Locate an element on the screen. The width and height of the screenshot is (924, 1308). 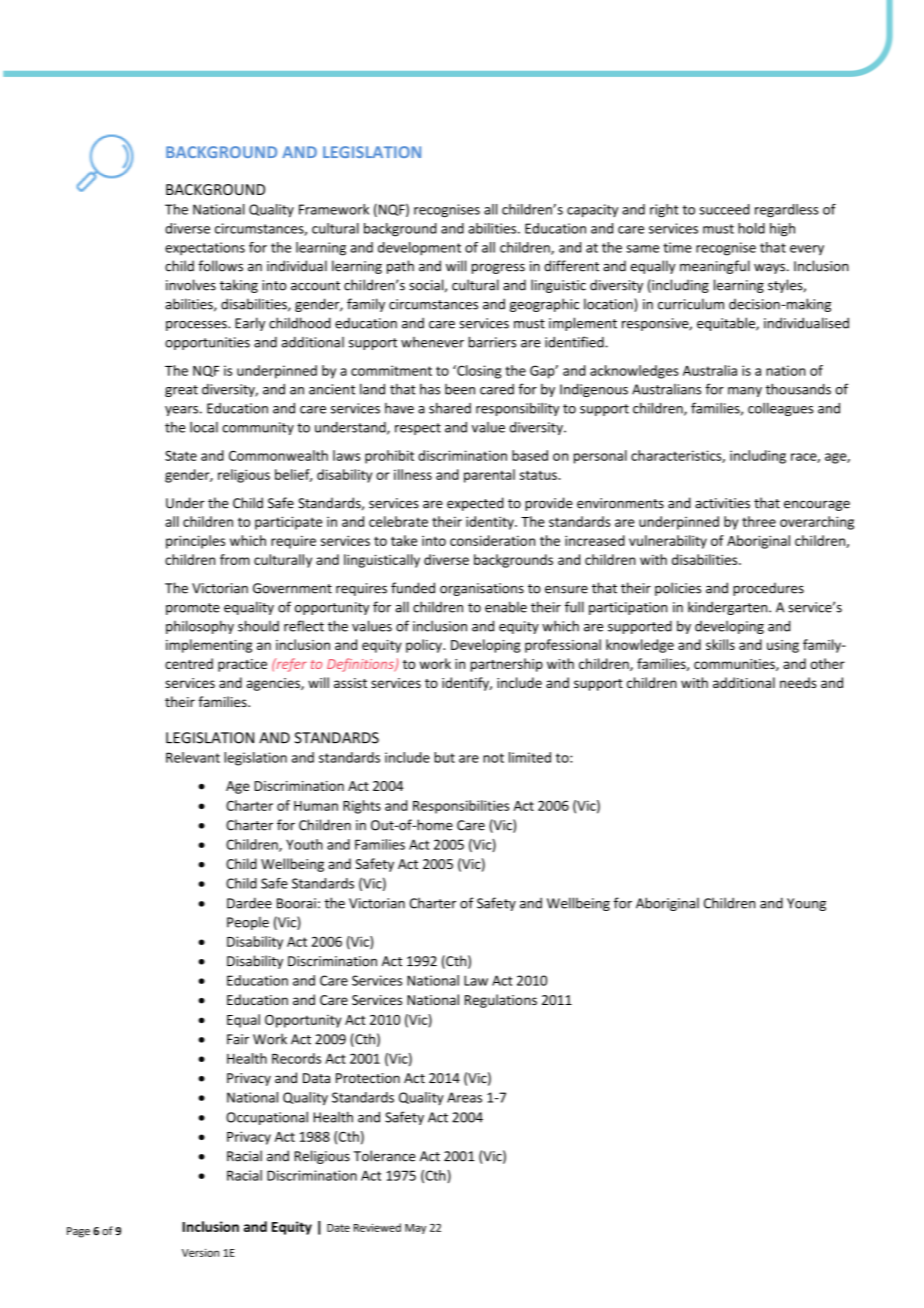
expectations is located at coordinates (205, 249).
